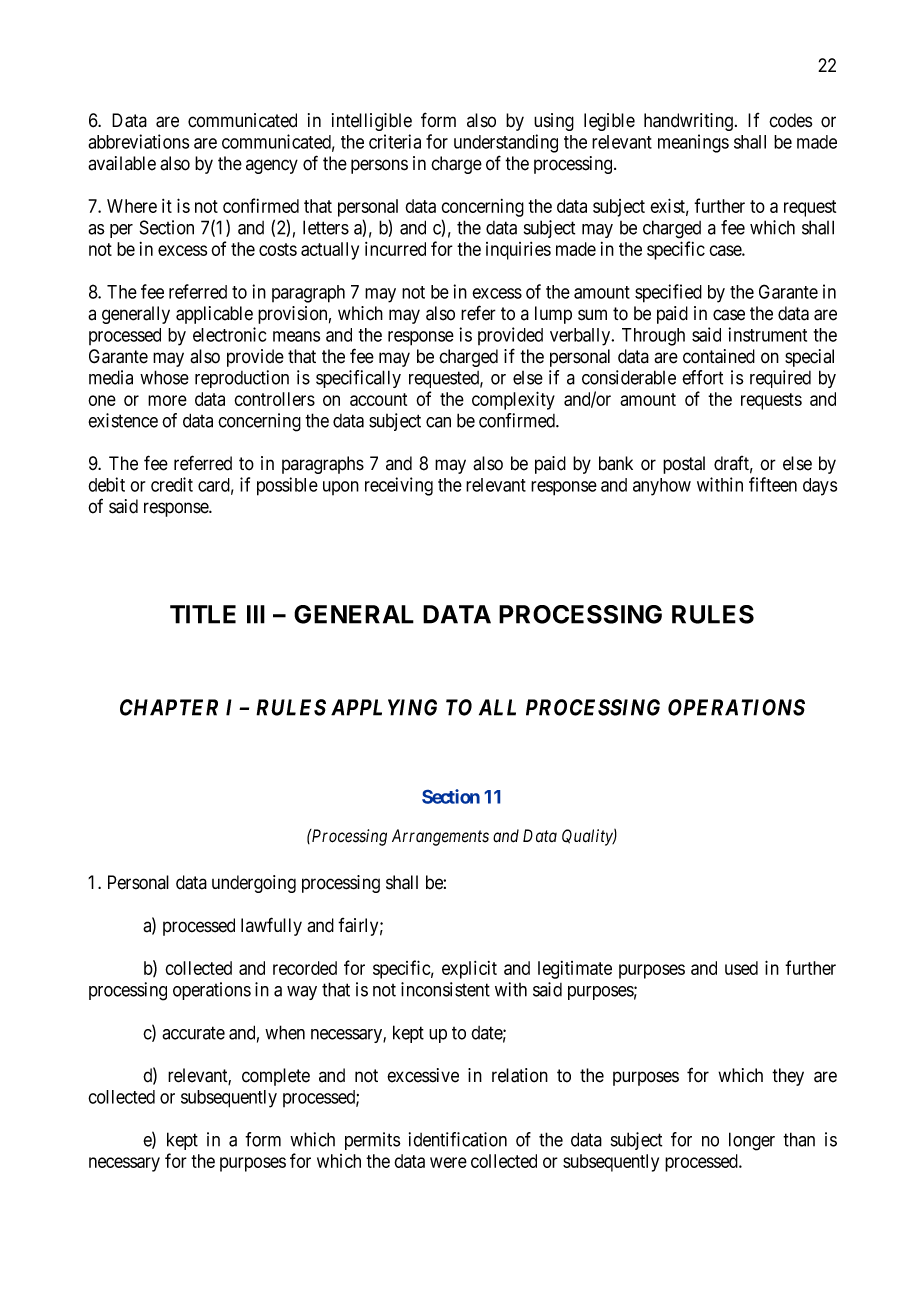  What do you see at coordinates (399, 486) in the screenshot?
I see `receiving` at bounding box center [399, 486].
